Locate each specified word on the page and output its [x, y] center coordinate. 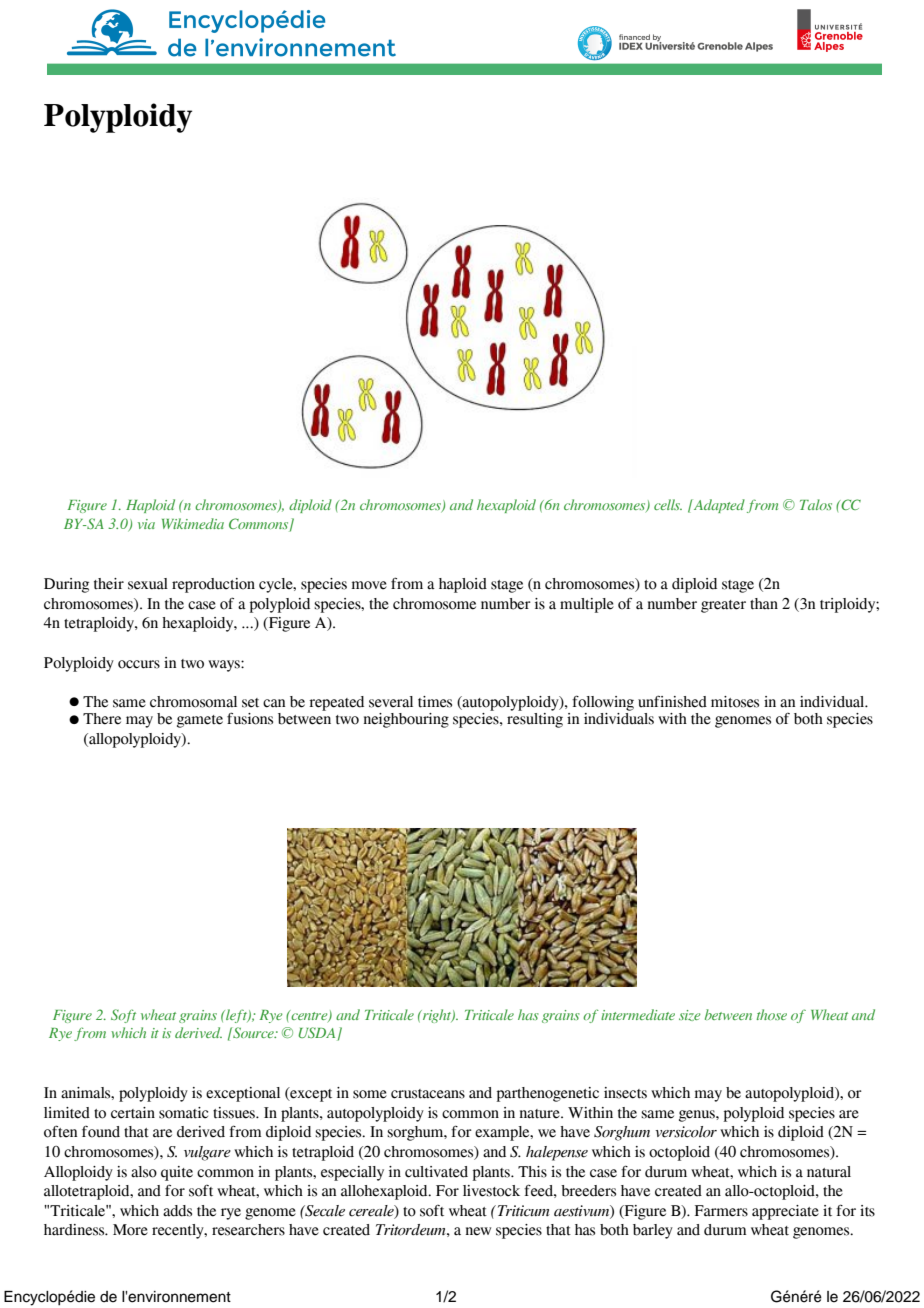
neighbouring [406, 720]
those [771, 1014]
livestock [491, 1191]
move [369, 585]
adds [177, 1211]
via [146, 524]
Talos [816, 504]
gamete [200, 721]
